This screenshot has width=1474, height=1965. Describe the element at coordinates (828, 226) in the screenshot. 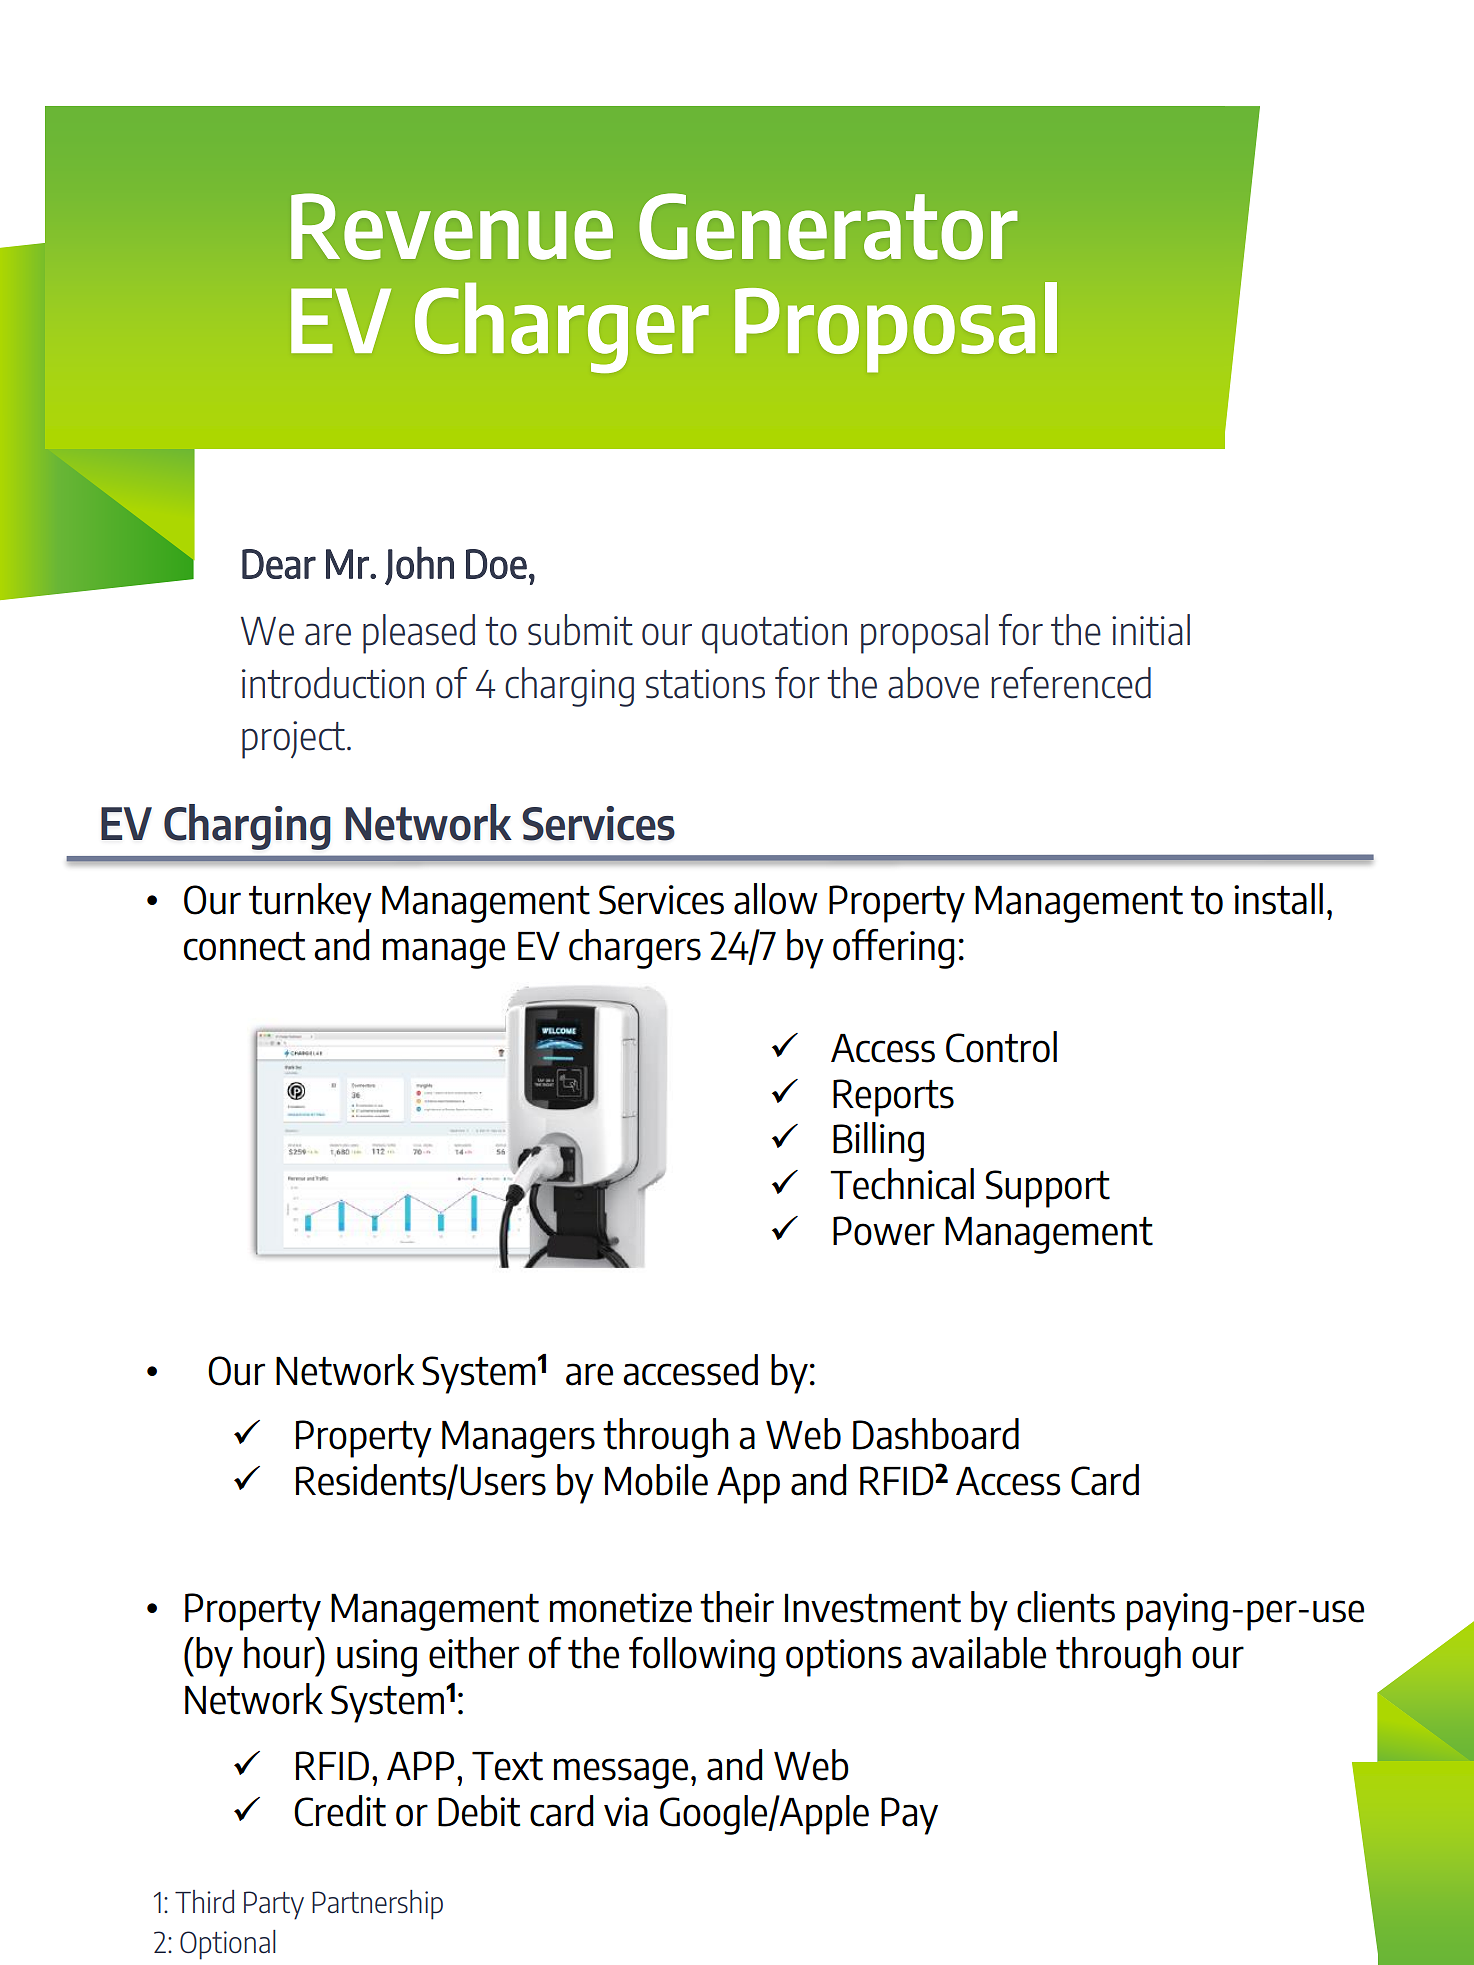

I see `Generator` at that location.
